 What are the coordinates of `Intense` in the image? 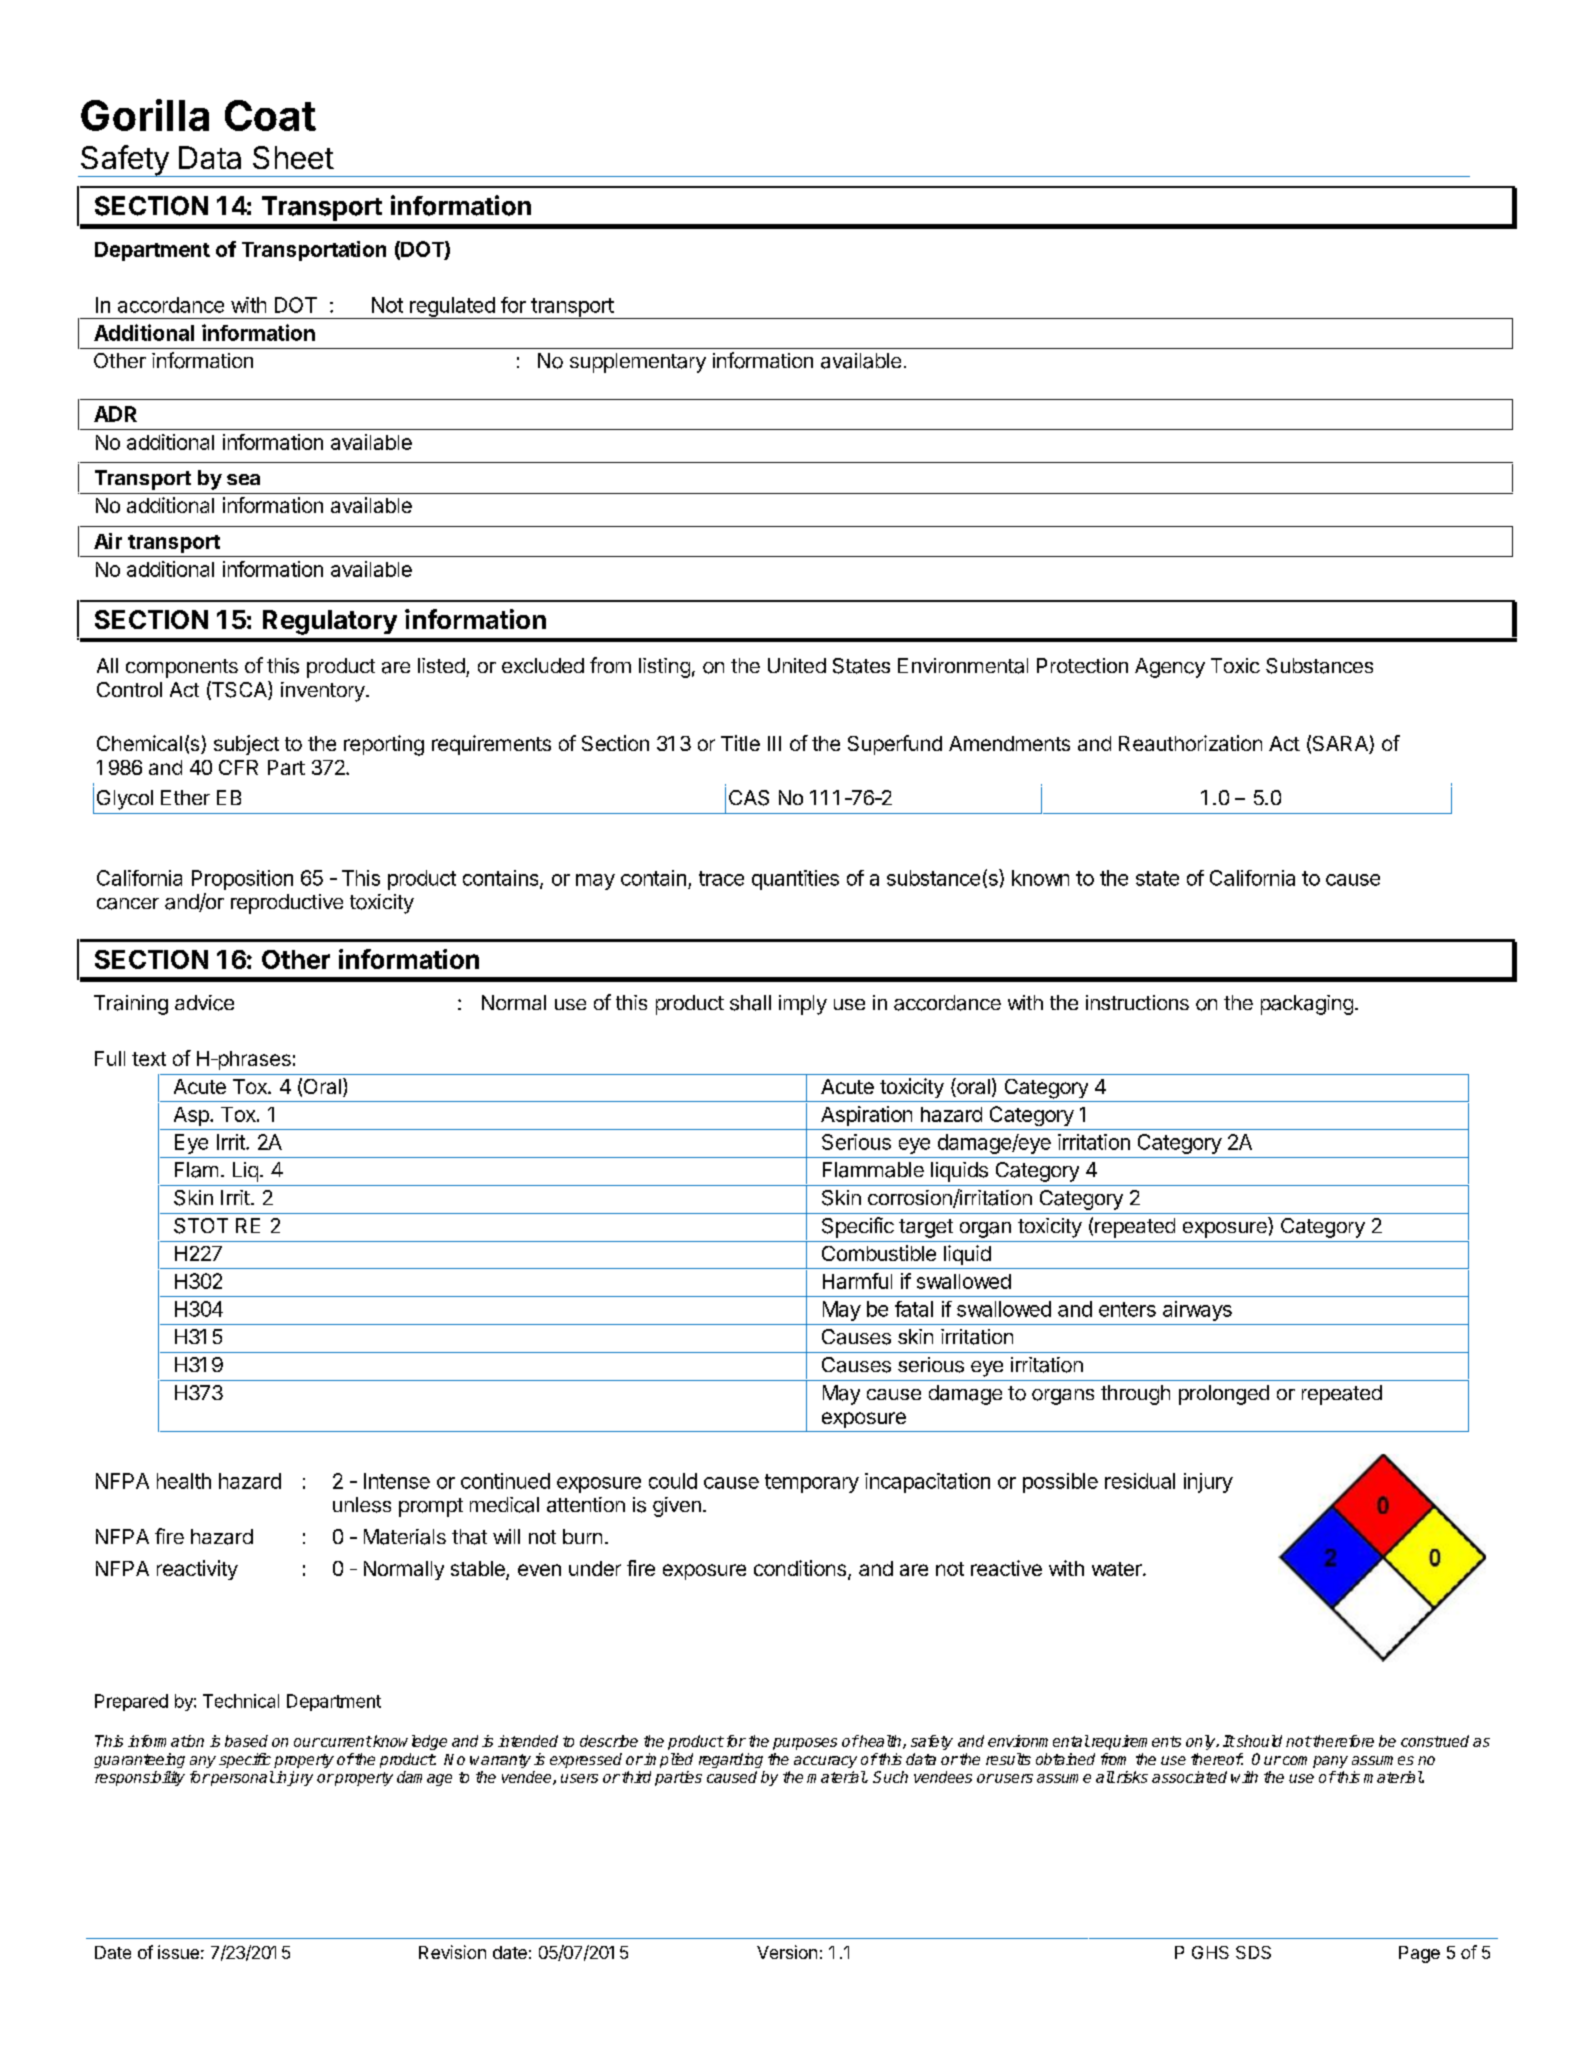 It's located at (397, 1481).
